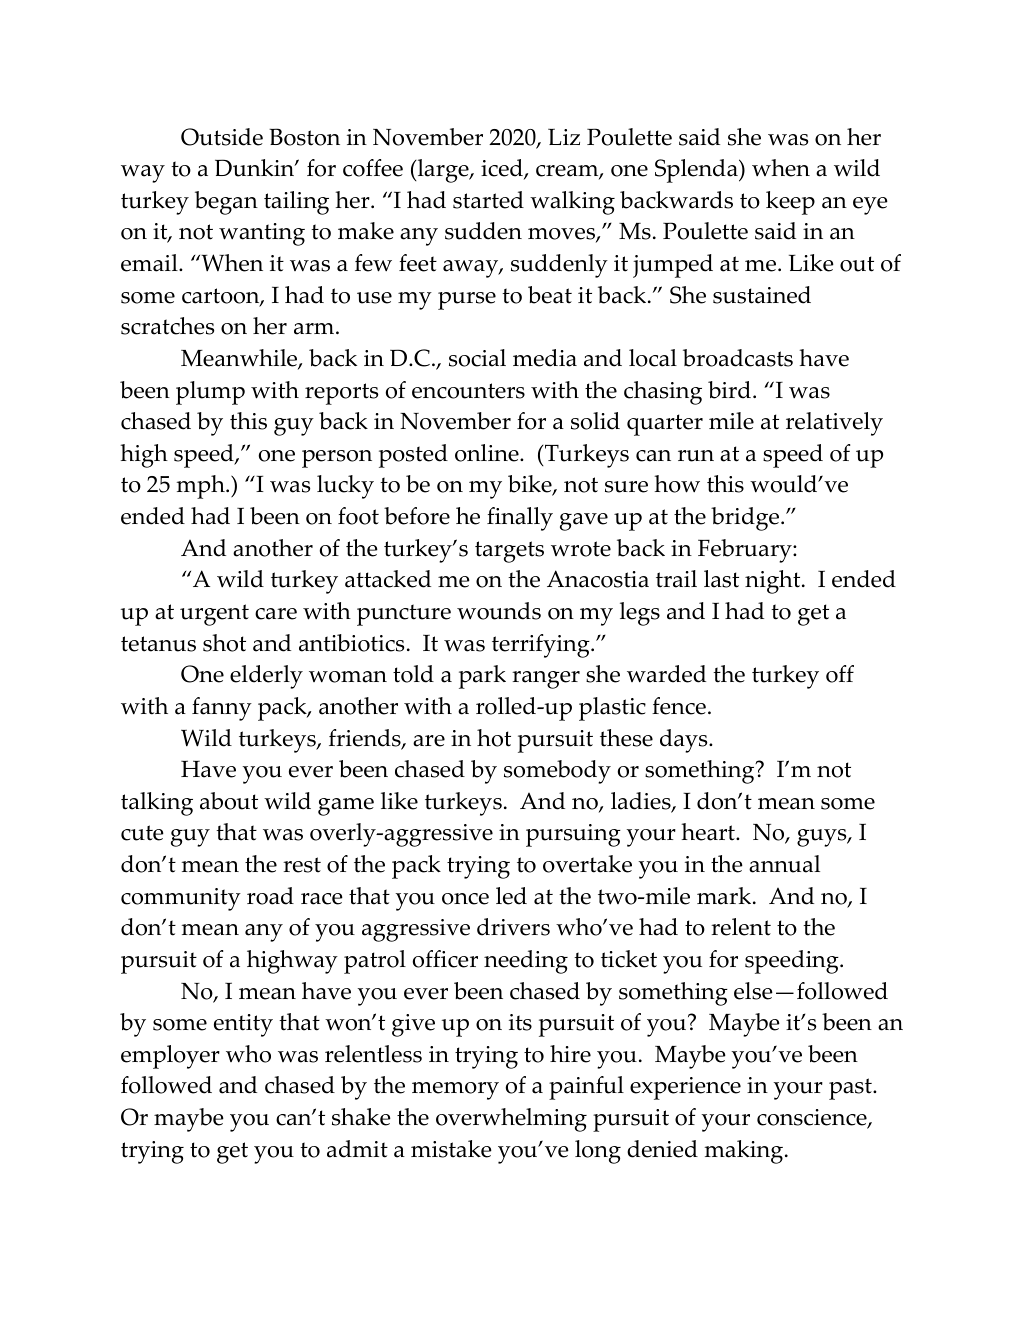 This image has height=1326, width=1025. Describe the element at coordinates (170, 1057) in the image. I see `employer` at that location.
